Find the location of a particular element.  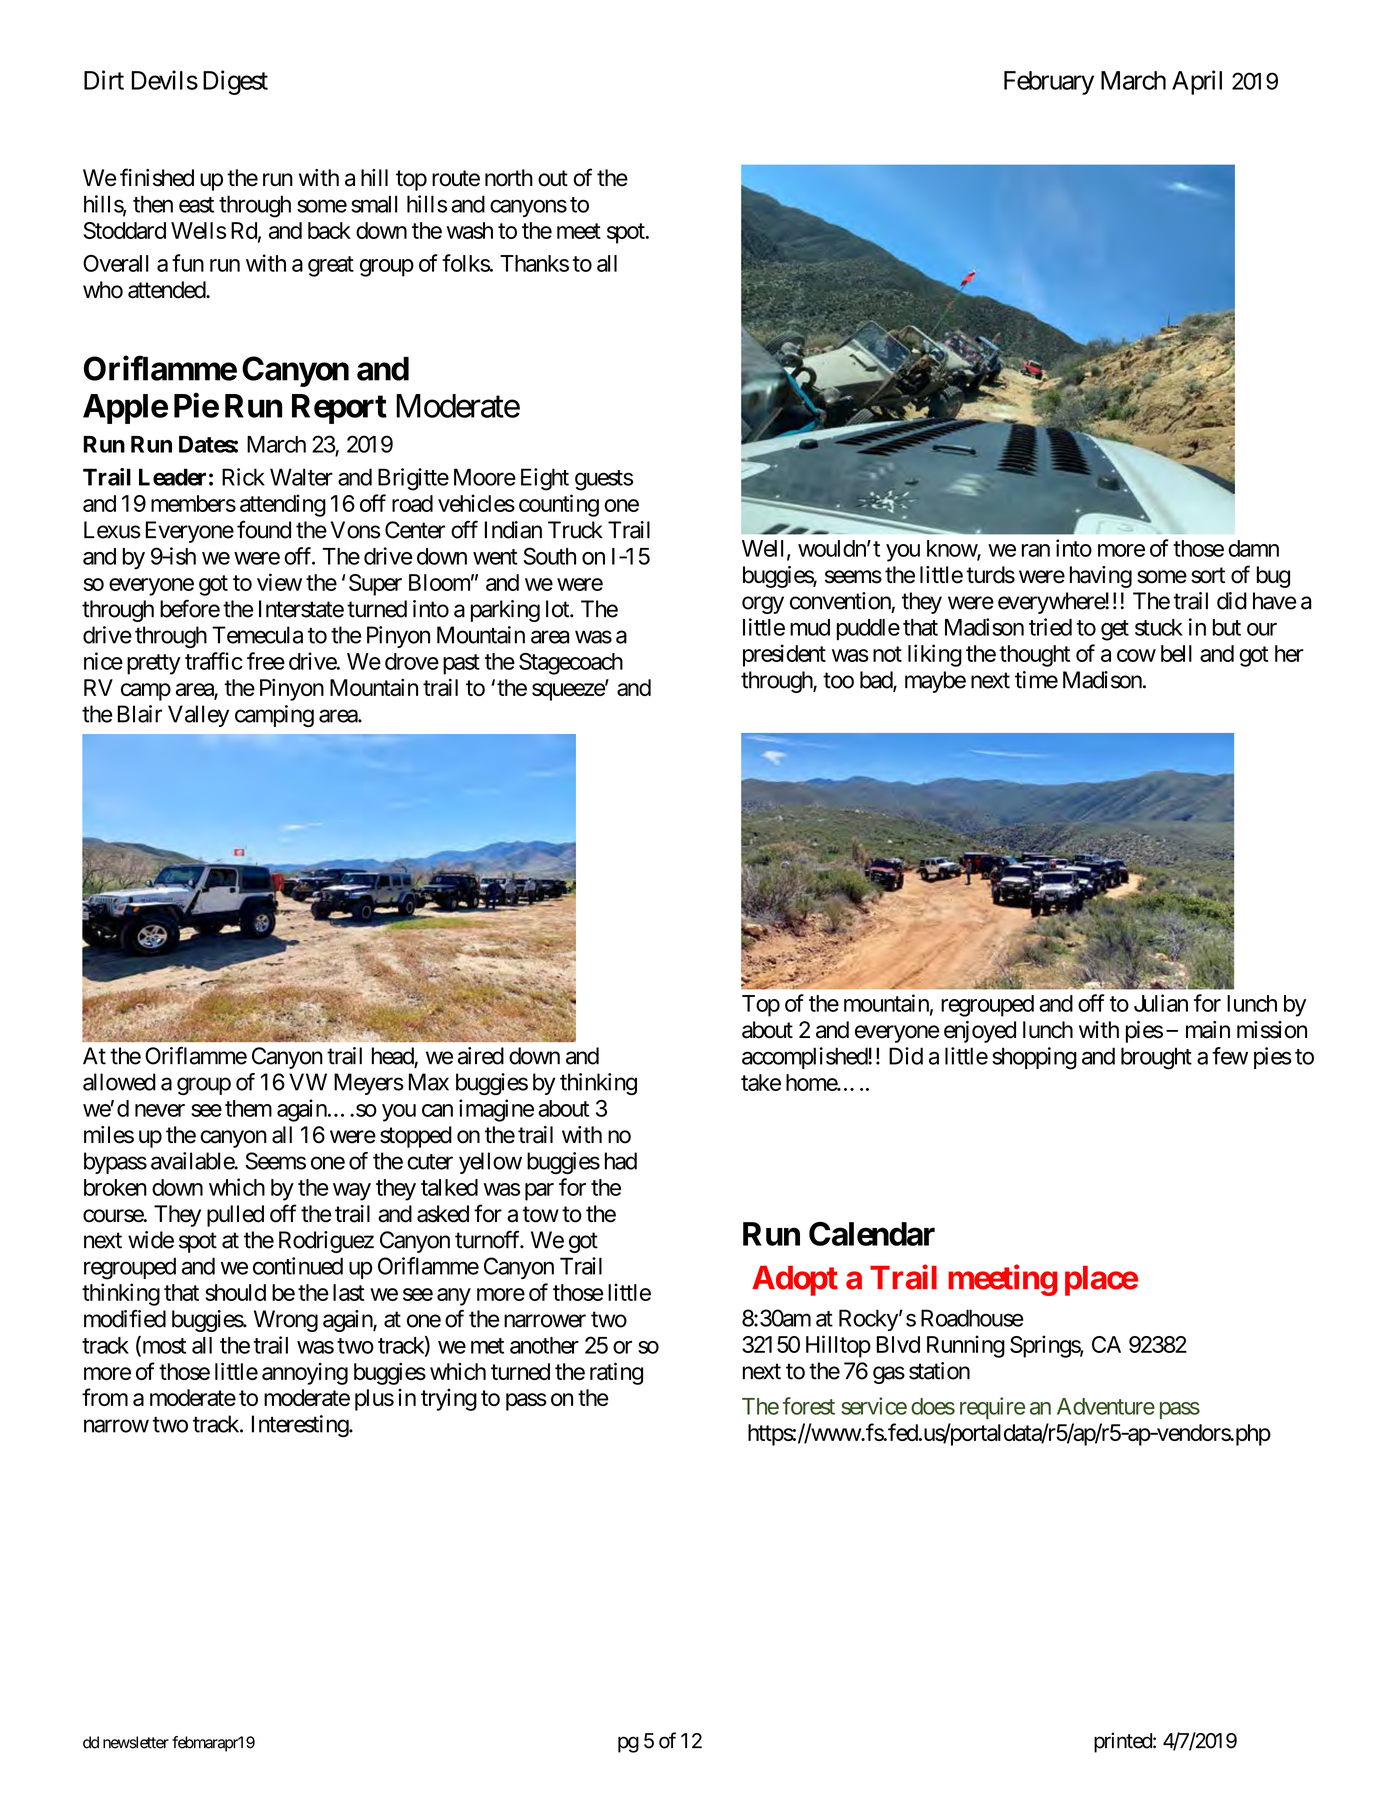

Digest is located at coordinates (235, 82).
